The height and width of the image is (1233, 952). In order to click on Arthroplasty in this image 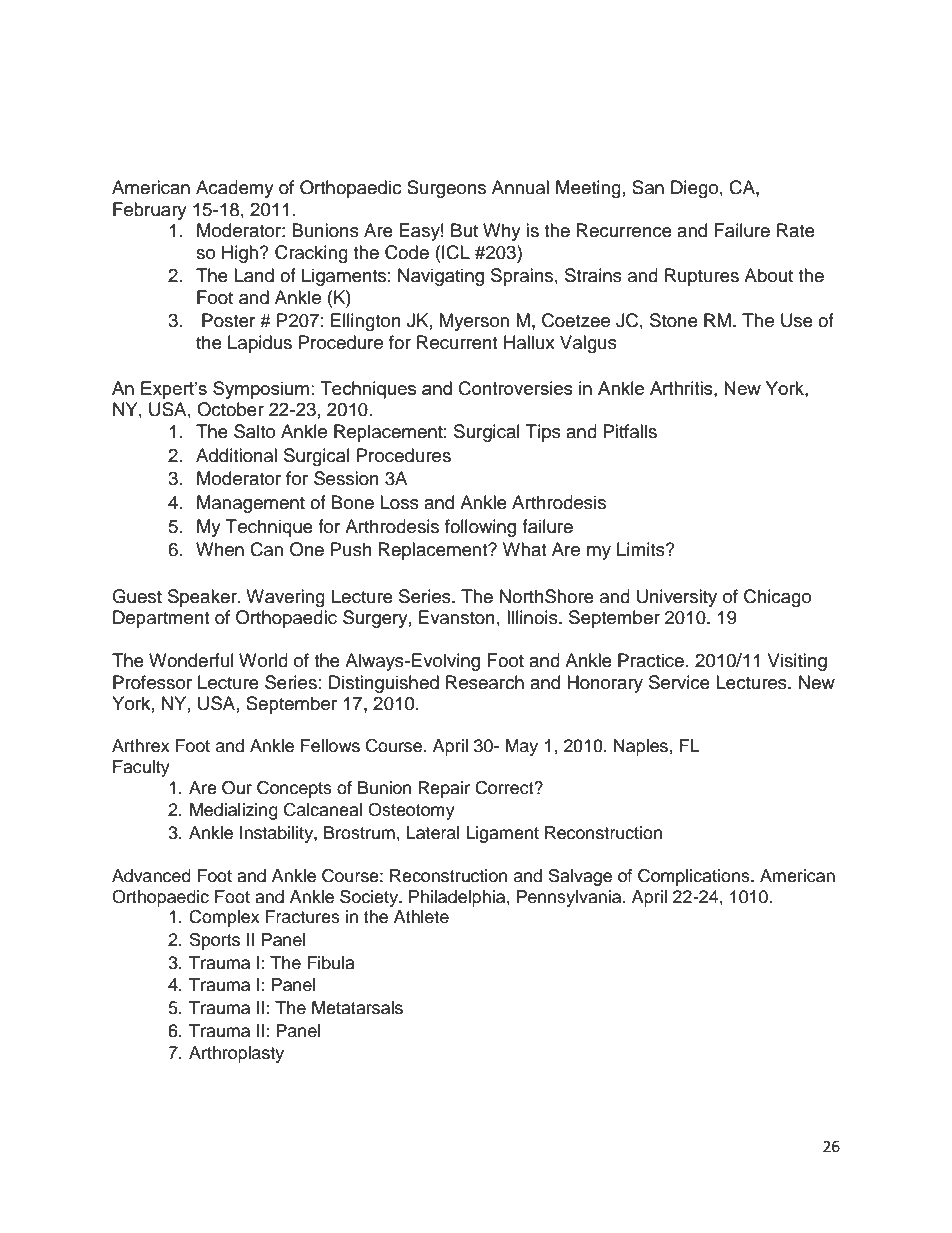, I will do `click(236, 1054)`.
